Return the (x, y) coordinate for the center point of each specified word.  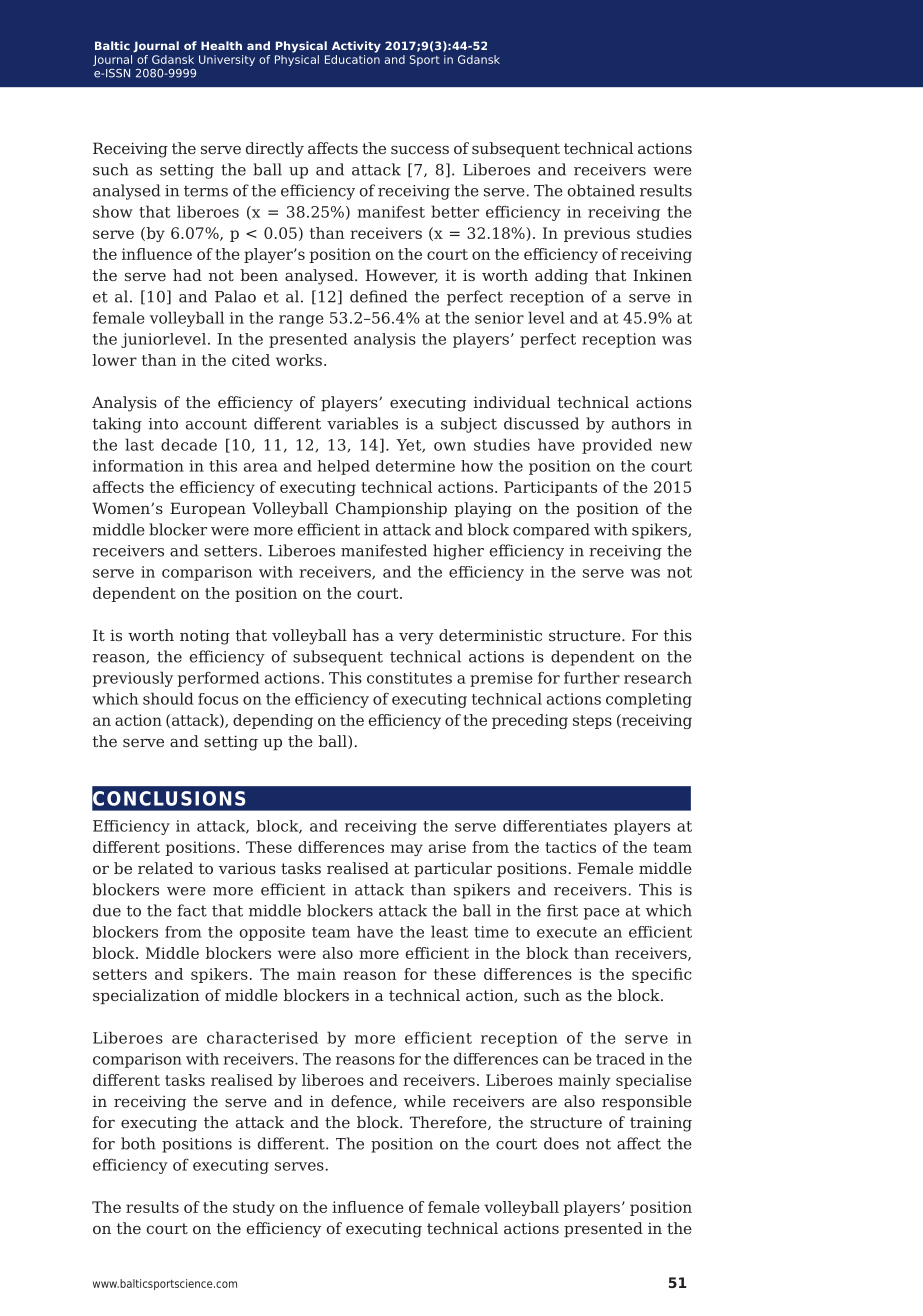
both (138, 1143)
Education (352, 58)
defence (362, 1102)
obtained (601, 190)
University (227, 60)
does (561, 1143)
